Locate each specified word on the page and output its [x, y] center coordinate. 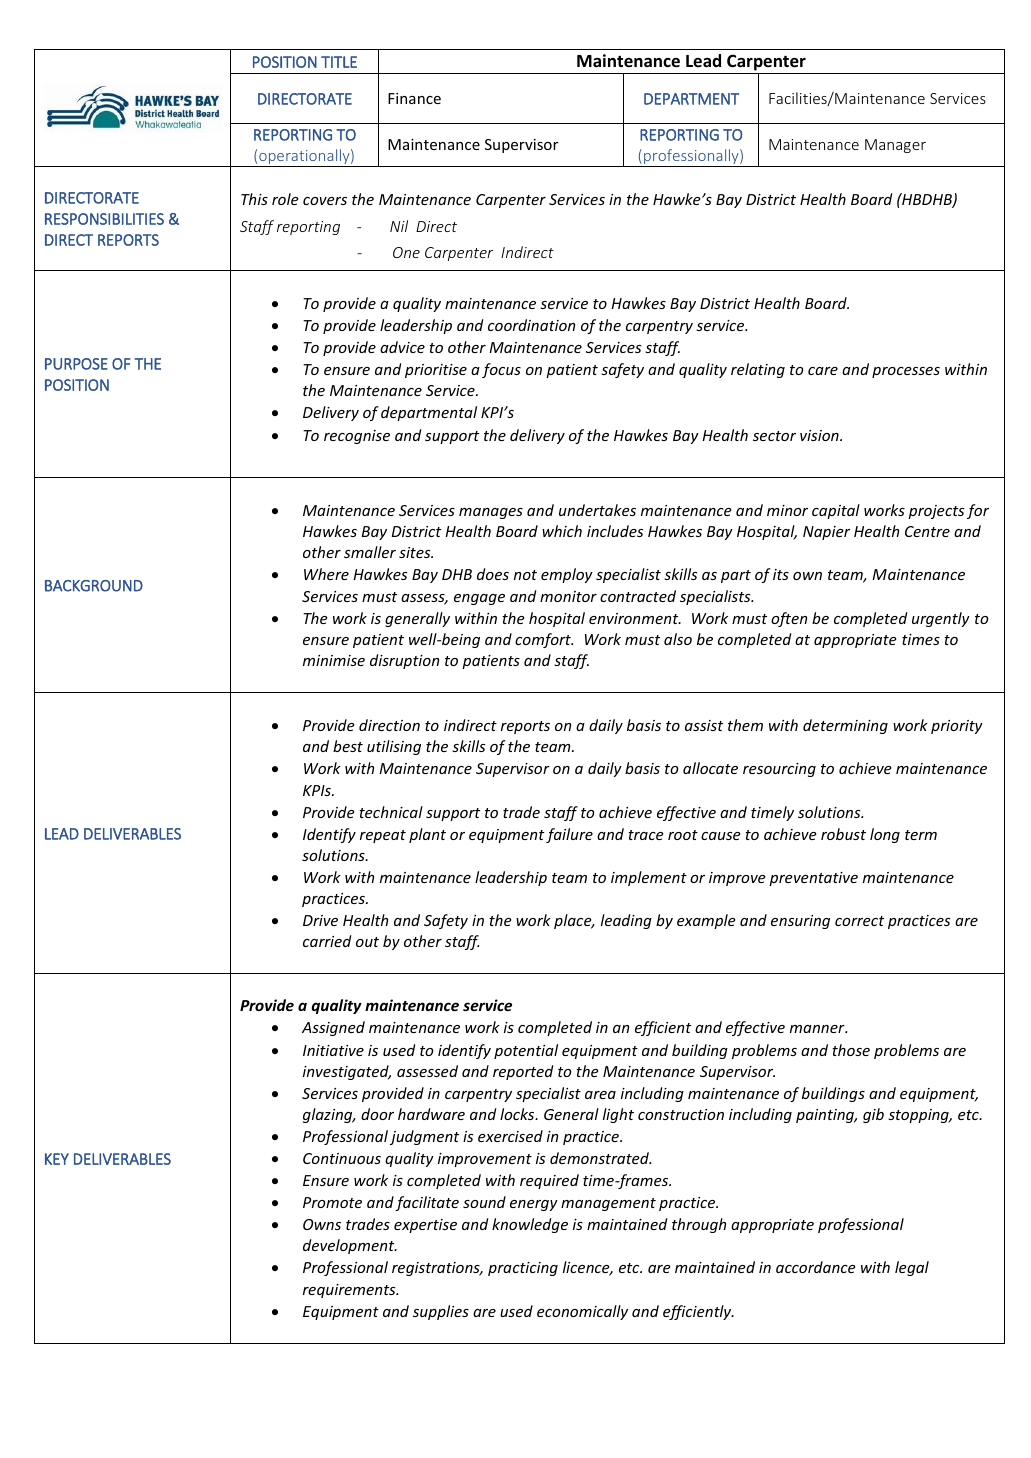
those [851, 1050]
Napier [826, 533]
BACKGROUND [94, 586]
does [493, 574]
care [823, 371]
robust [843, 834]
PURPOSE [76, 364]
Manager [895, 146]
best [348, 746]
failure [569, 835]
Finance [414, 98]
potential [526, 1051]
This [254, 199]
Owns [322, 1224]
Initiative [333, 1050]
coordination [531, 325]
